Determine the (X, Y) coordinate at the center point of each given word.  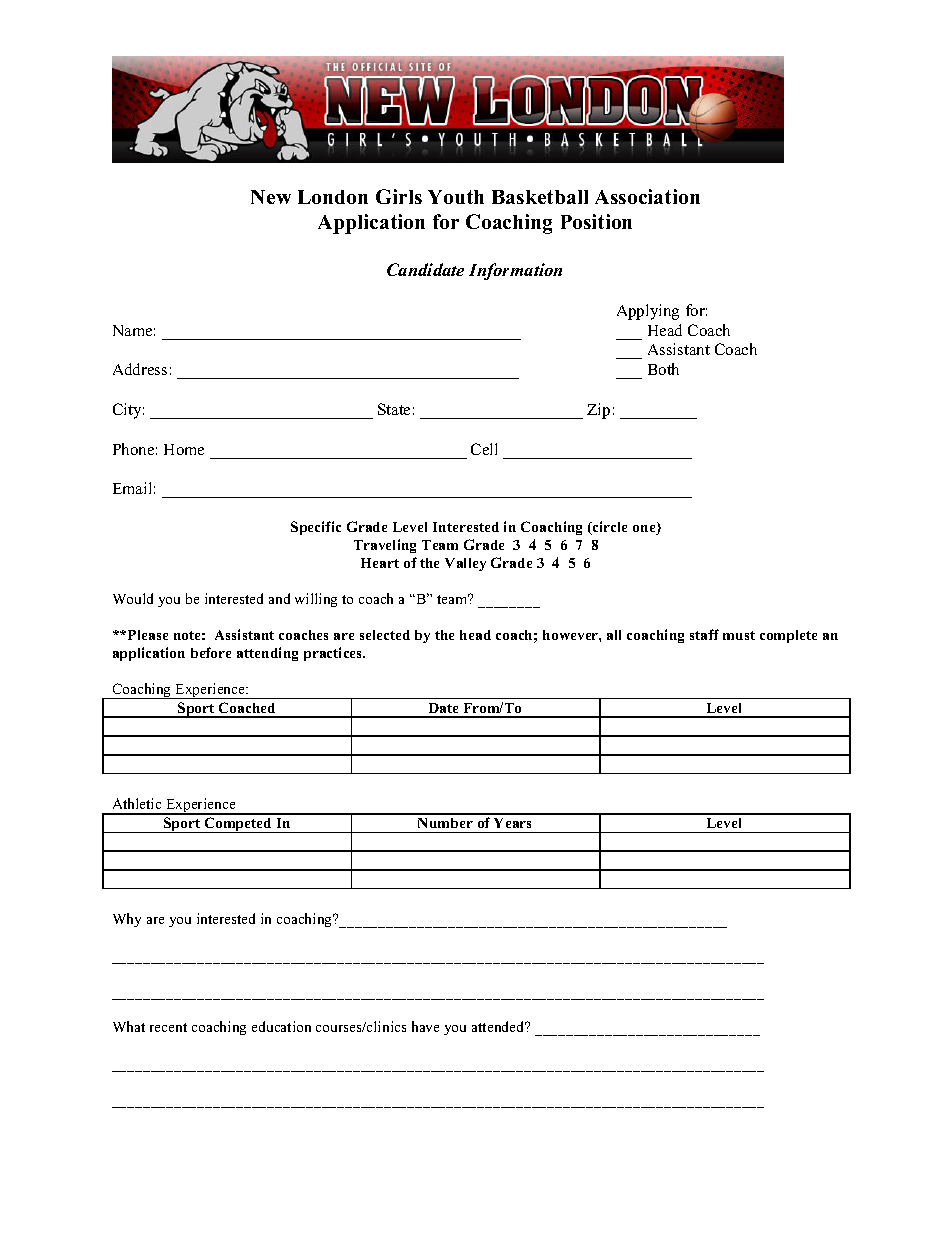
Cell (484, 449)
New (271, 197)
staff (704, 634)
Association (647, 196)
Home (184, 449)
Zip (598, 411)
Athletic (137, 803)
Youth (456, 197)
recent (168, 1027)
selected (385, 635)
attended (499, 1026)
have (425, 1026)
